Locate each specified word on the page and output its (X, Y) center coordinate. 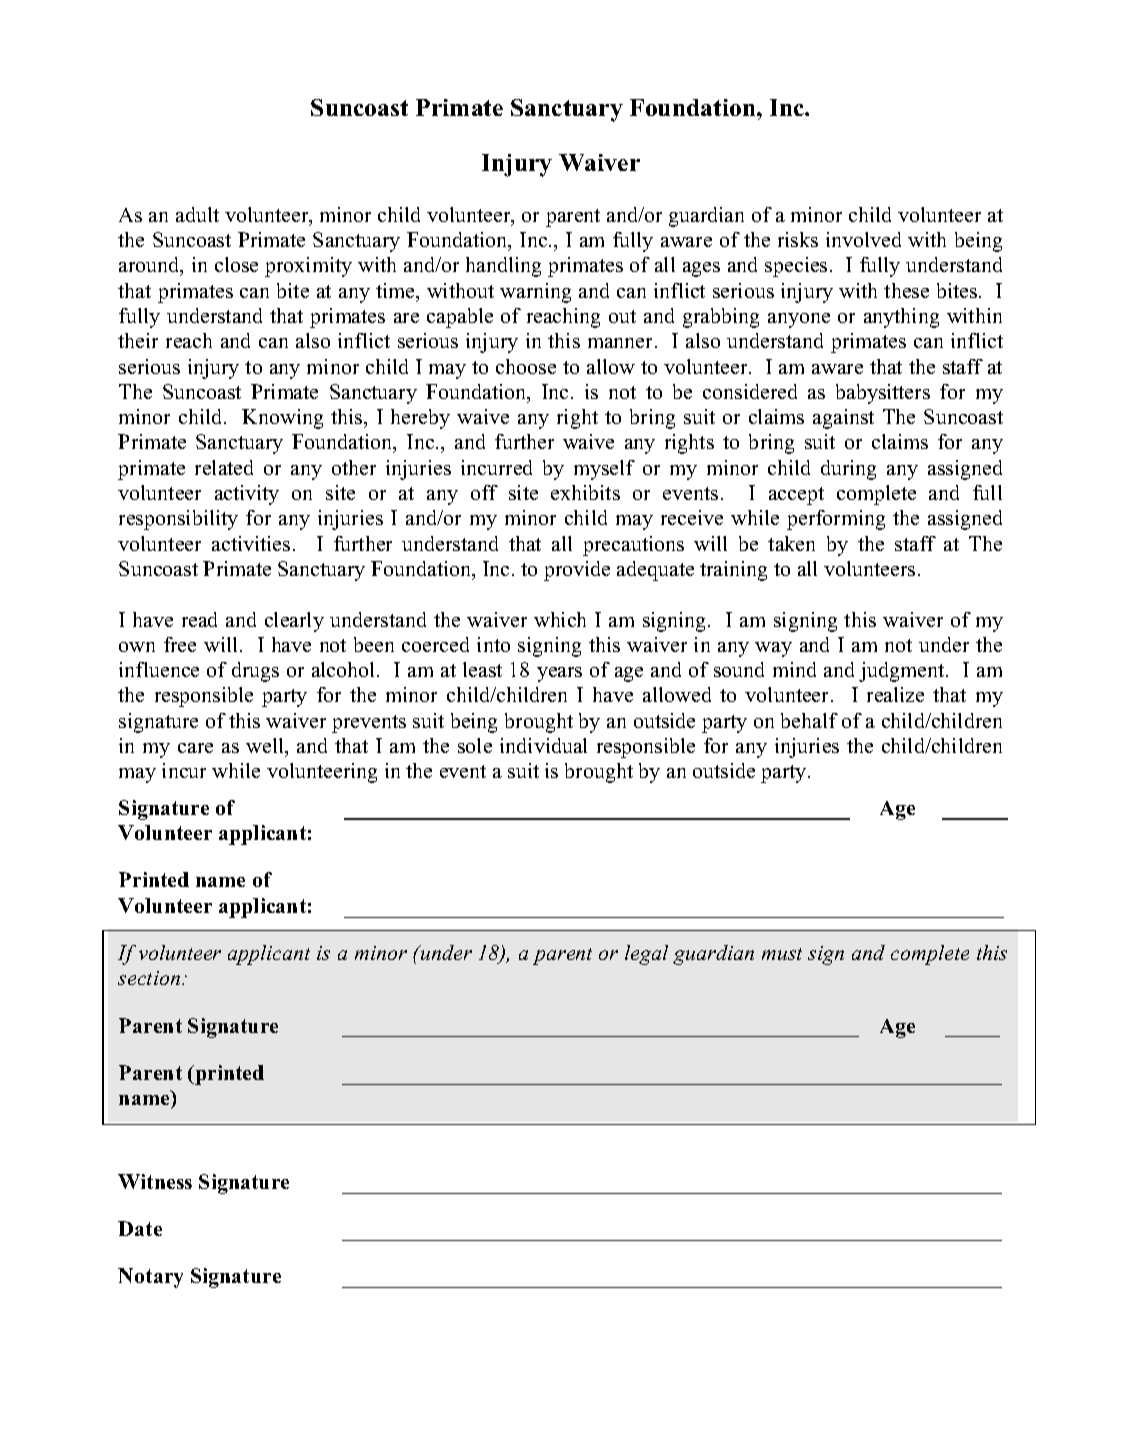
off (484, 492)
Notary (150, 1278)
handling (503, 267)
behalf (809, 720)
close (236, 264)
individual (543, 745)
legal (646, 955)
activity (247, 495)
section (150, 978)
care (195, 748)
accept (796, 496)
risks (798, 239)
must (782, 954)
